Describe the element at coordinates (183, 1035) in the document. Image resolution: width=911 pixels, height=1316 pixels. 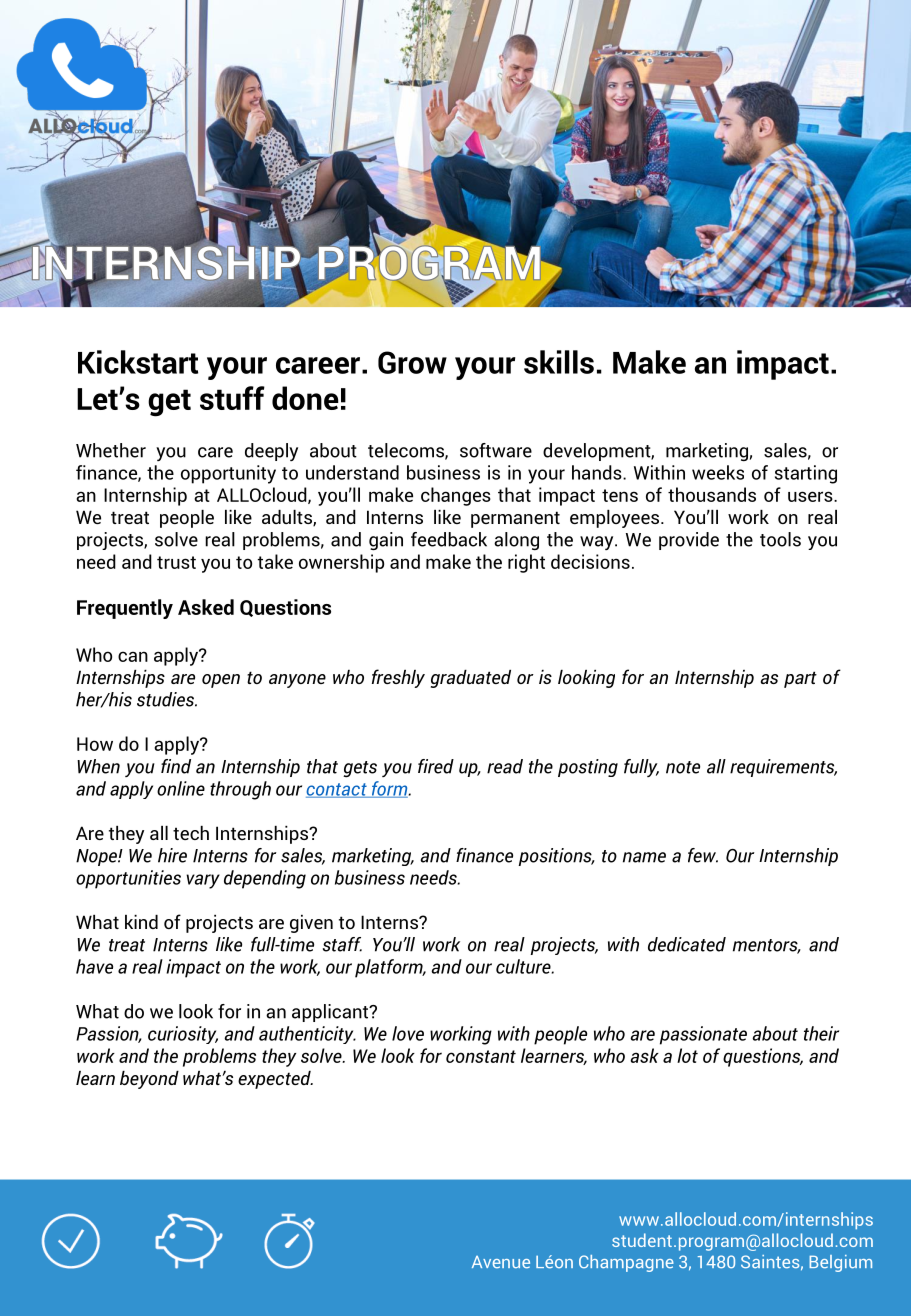
I see `curiosity` at that location.
